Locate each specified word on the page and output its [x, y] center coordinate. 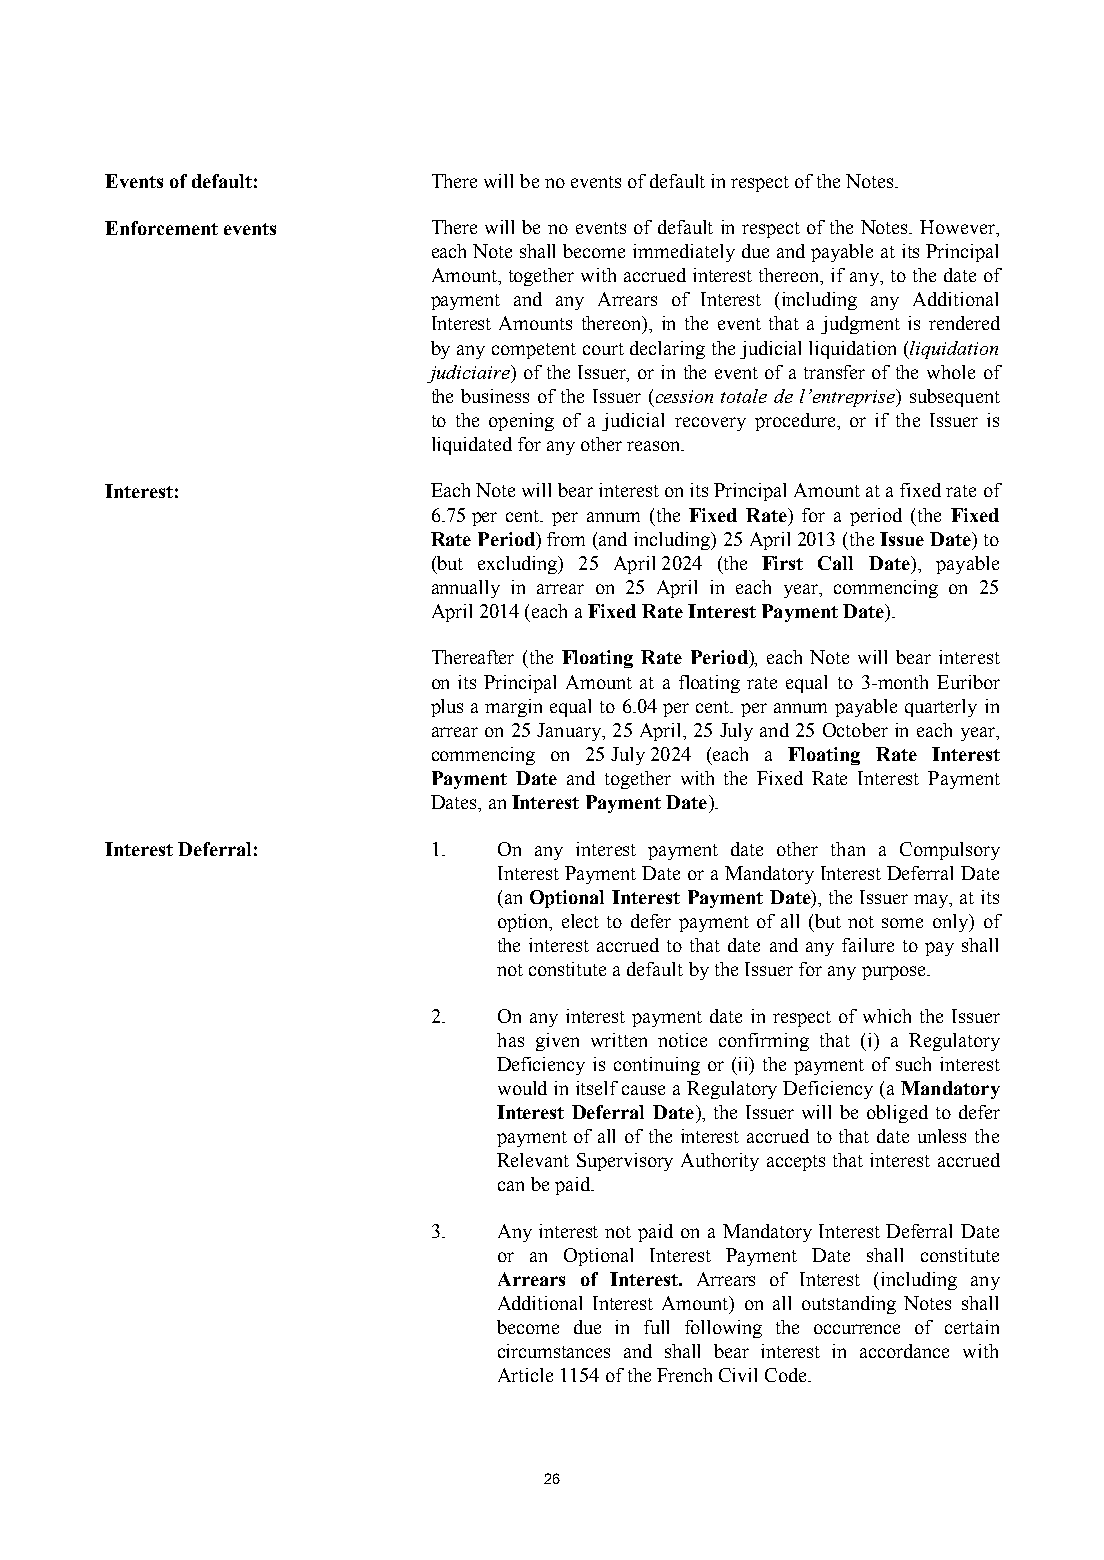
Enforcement [161, 228]
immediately [684, 253]
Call [835, 563]
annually [466, 589]
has [510, 1040]
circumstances [554, 1351]
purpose [895, 973]
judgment [860, 325]
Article [525, 1375]
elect [580, 921]
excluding [519, 565]
